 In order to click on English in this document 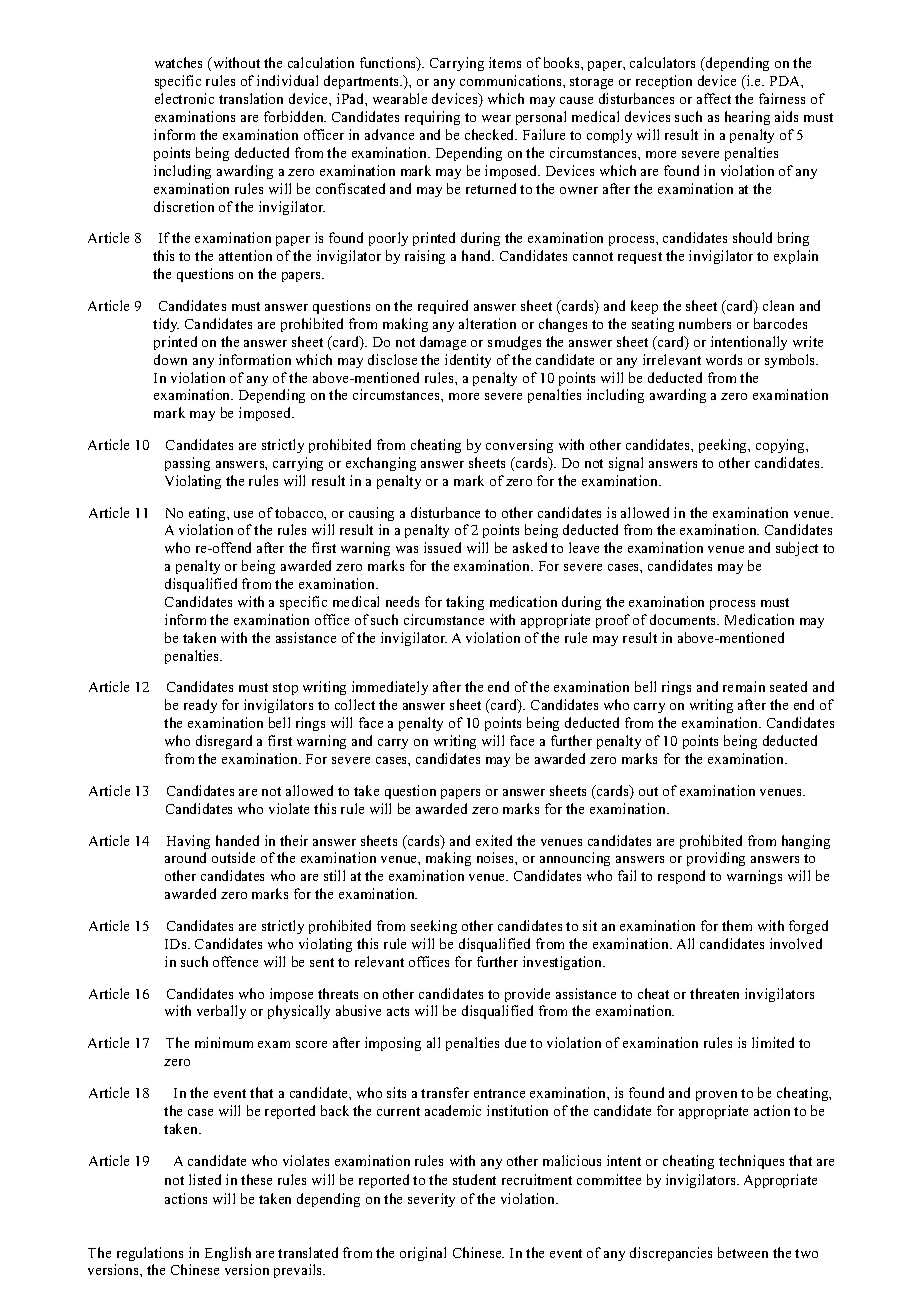, I will do `click(228, 1254)`.
